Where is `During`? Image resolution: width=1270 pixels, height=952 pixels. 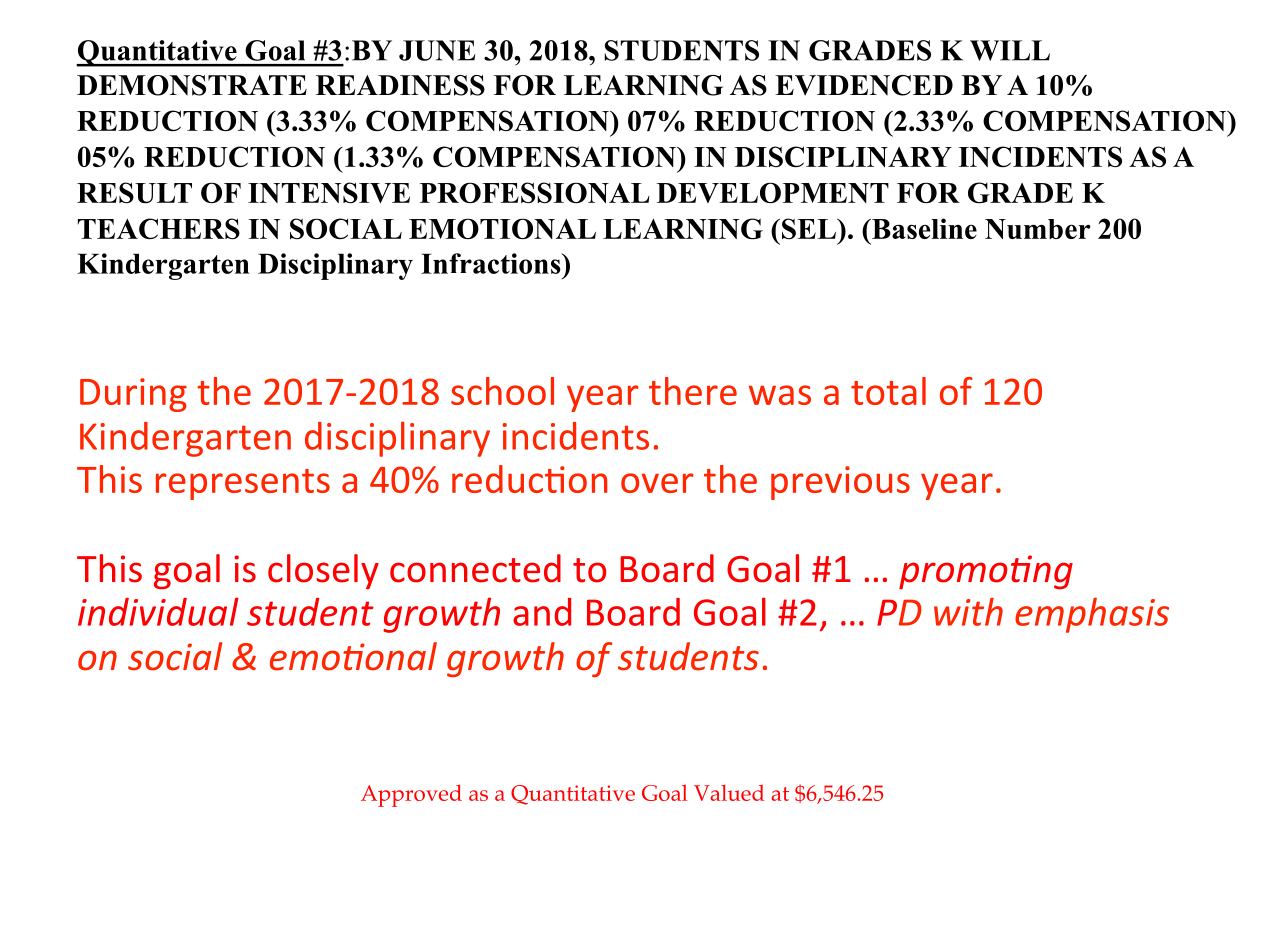 During is located at coordinates (133, 395).
